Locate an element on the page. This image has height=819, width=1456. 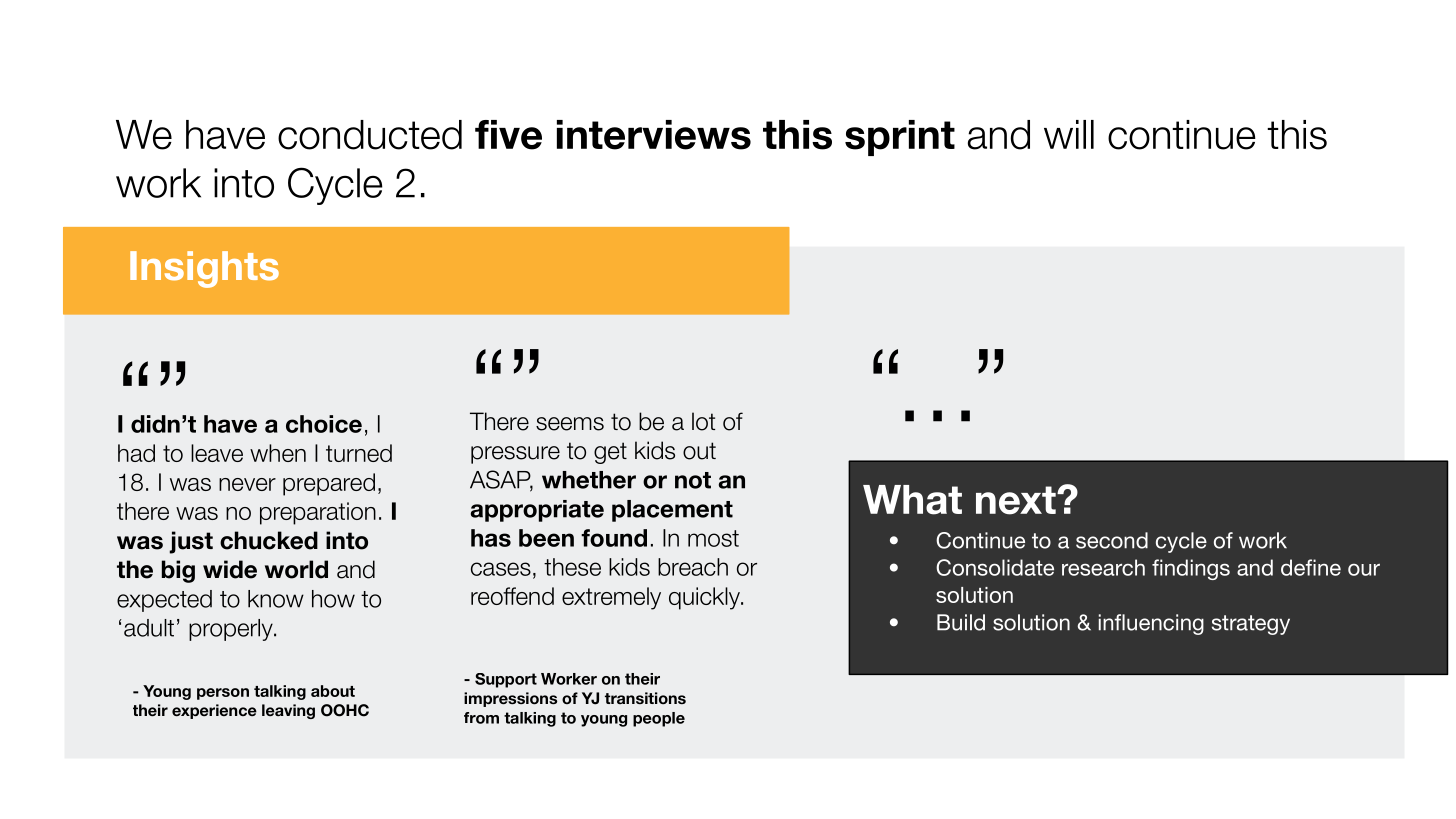
strategy is located at coordinates (1251, 625).
